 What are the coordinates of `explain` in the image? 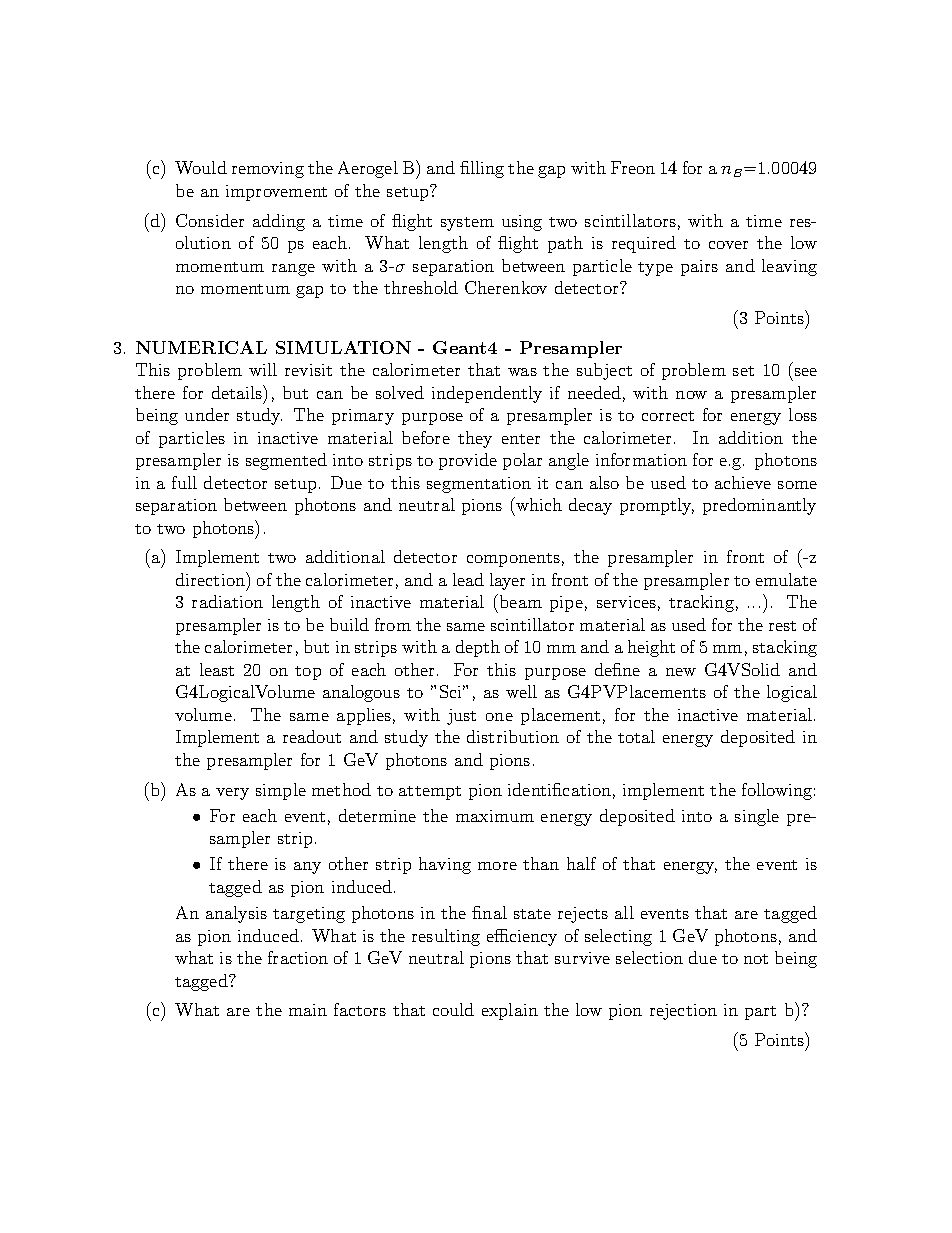 It's located at (510, 1011).
